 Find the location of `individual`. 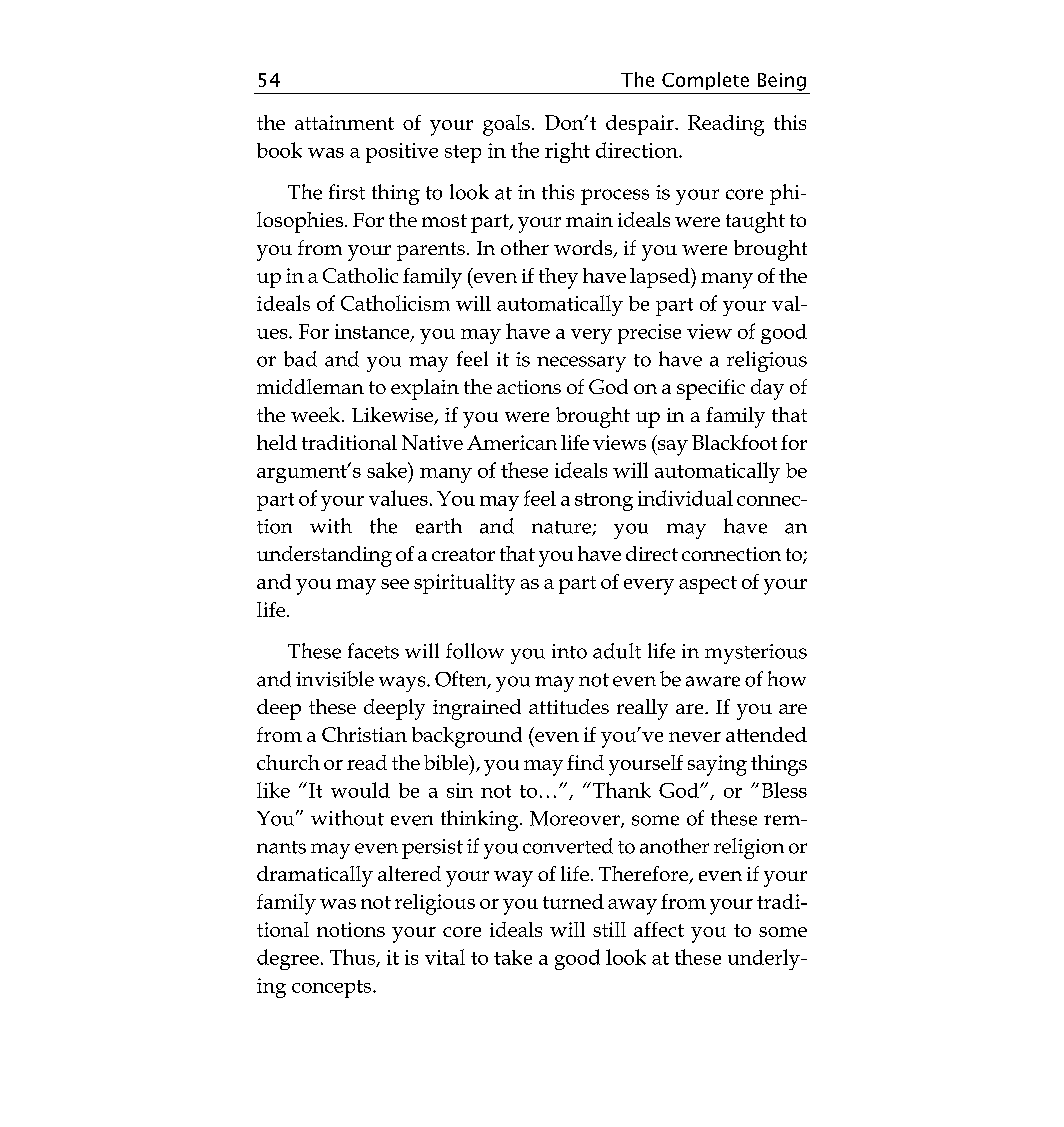

individual is located at coordinates (685, 498).
